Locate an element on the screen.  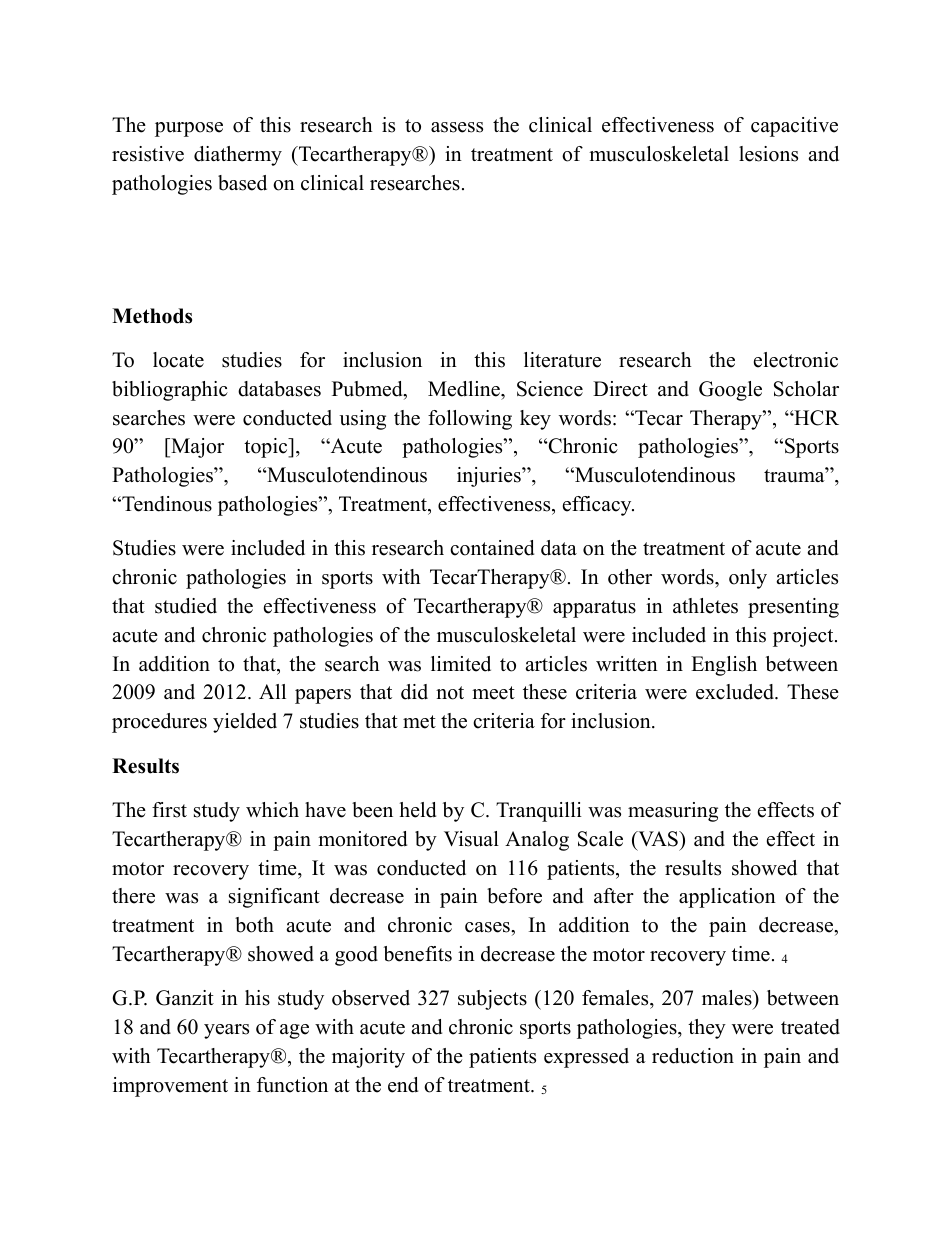
purpose is located at coordinates (189, 129).
